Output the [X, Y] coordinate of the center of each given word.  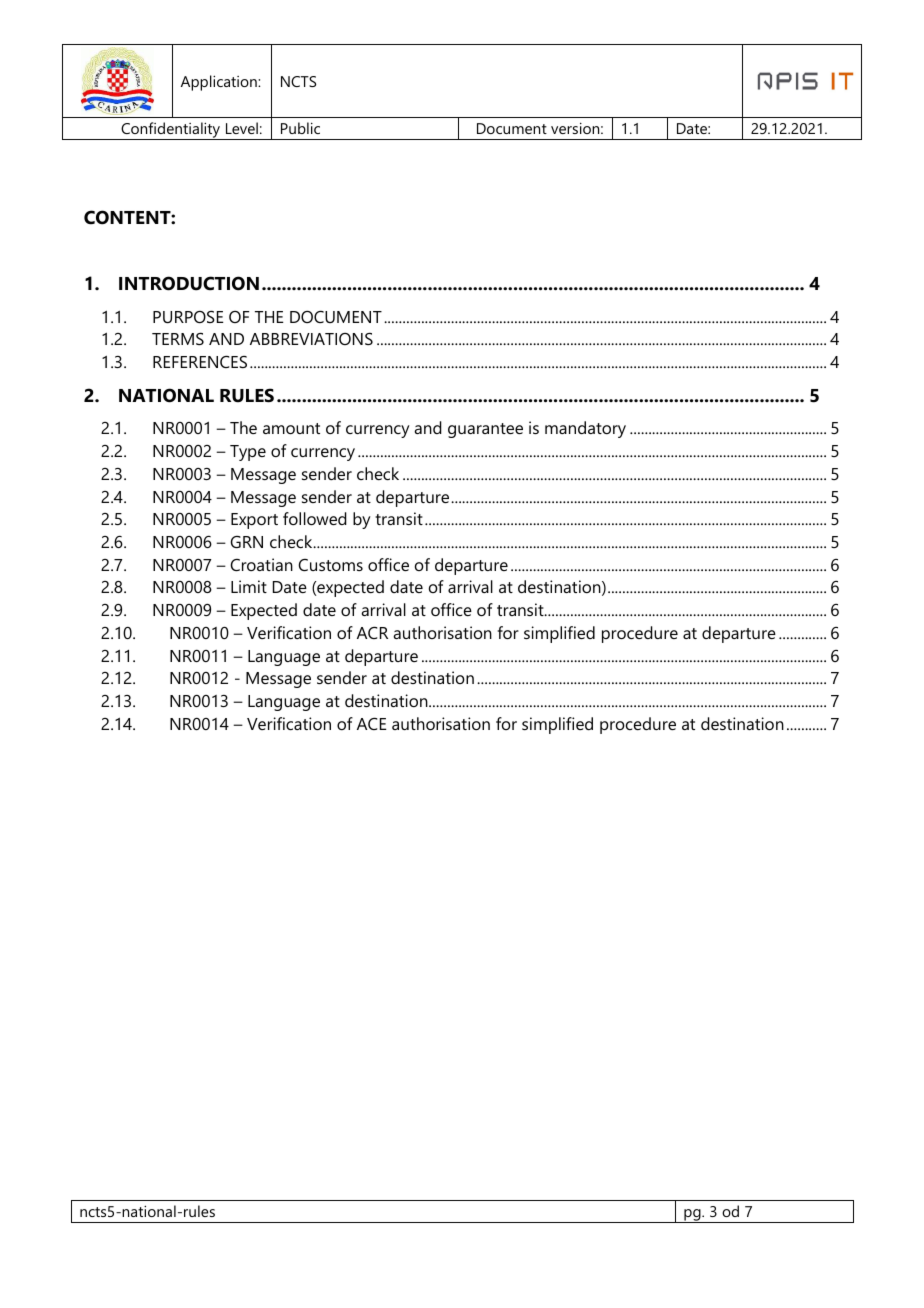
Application [220, 83]
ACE [371, 723]
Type [248, 453]
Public [300, 128]
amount [291, 428]
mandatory [585, 429]
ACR [372, 632]
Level [242, 128]
